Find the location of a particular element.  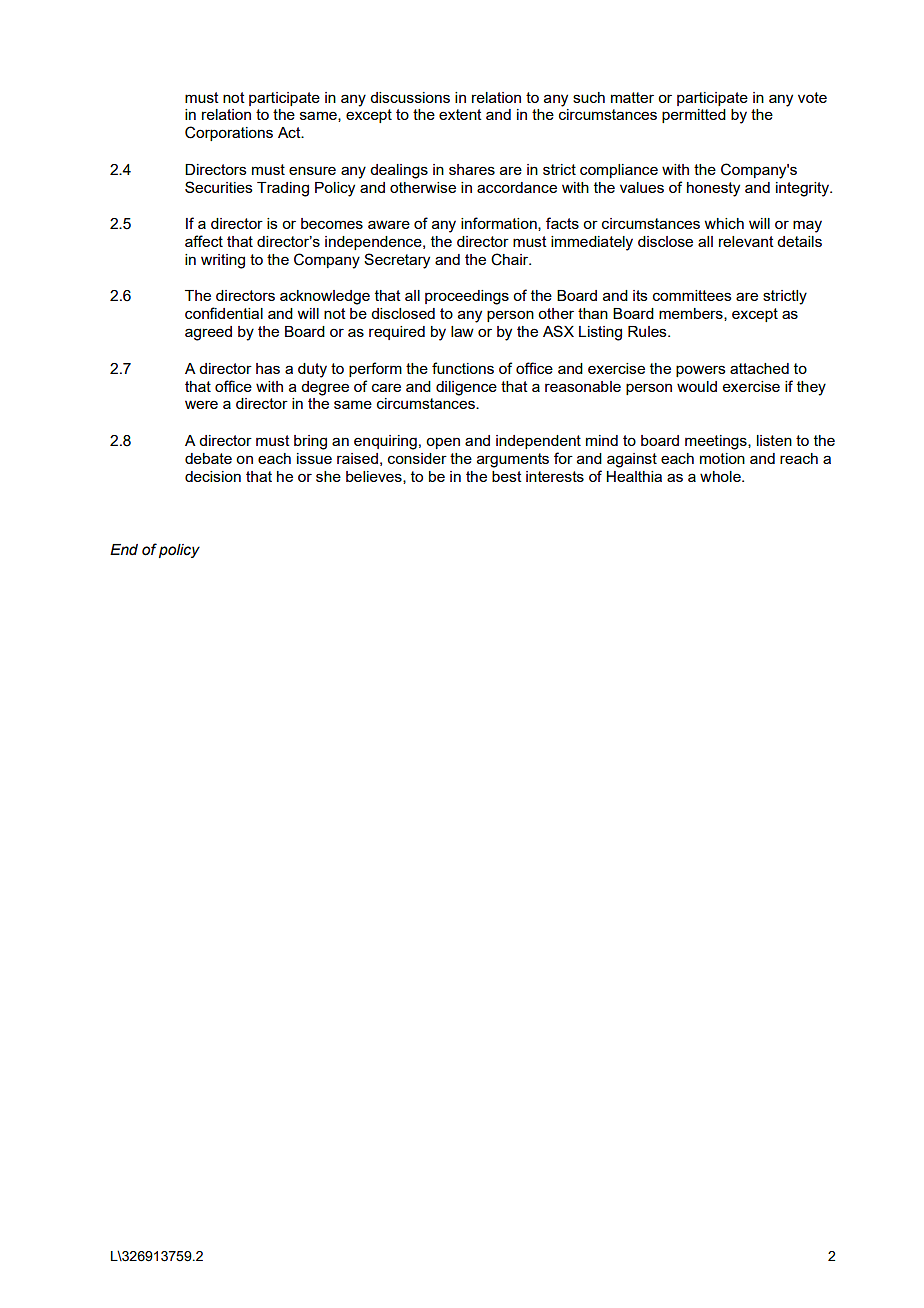

has is located at coordinates (268, 368).
